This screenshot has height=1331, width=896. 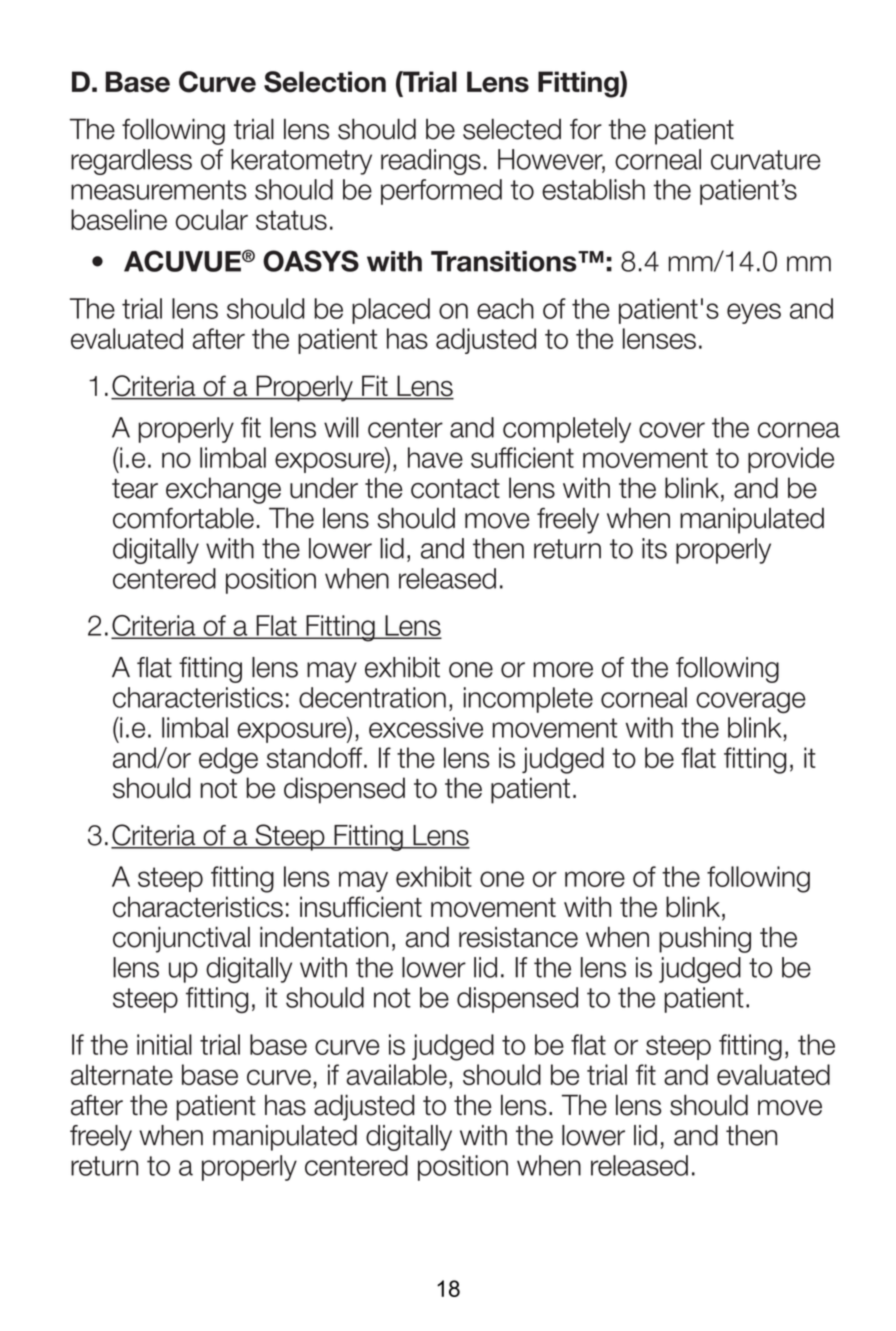 What do you see at coordinates (754, 313) in the screenshot?
I see `eyes` at bounding box center [754, 313].
